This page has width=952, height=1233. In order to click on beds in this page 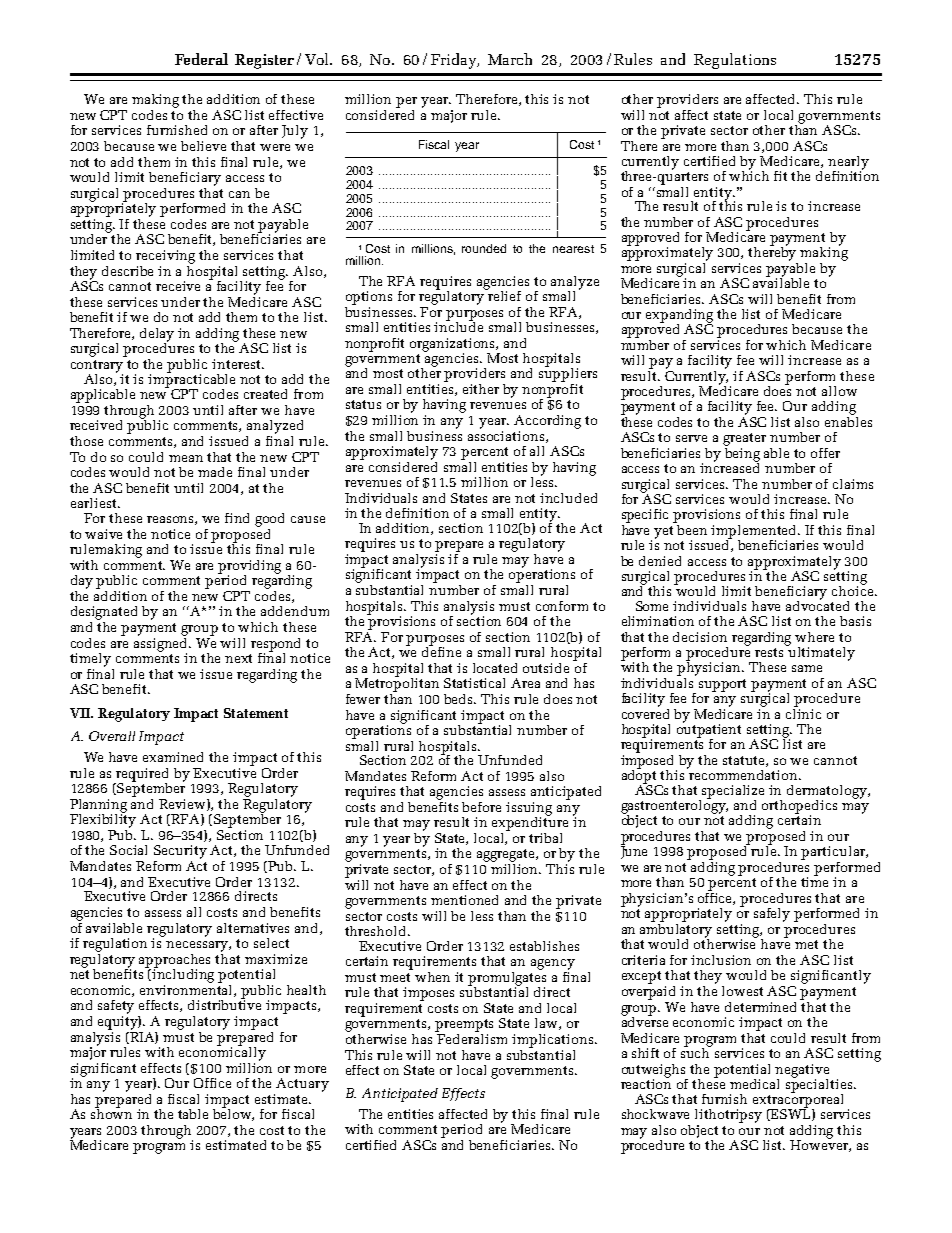, I will do `click(460, 699)`.
